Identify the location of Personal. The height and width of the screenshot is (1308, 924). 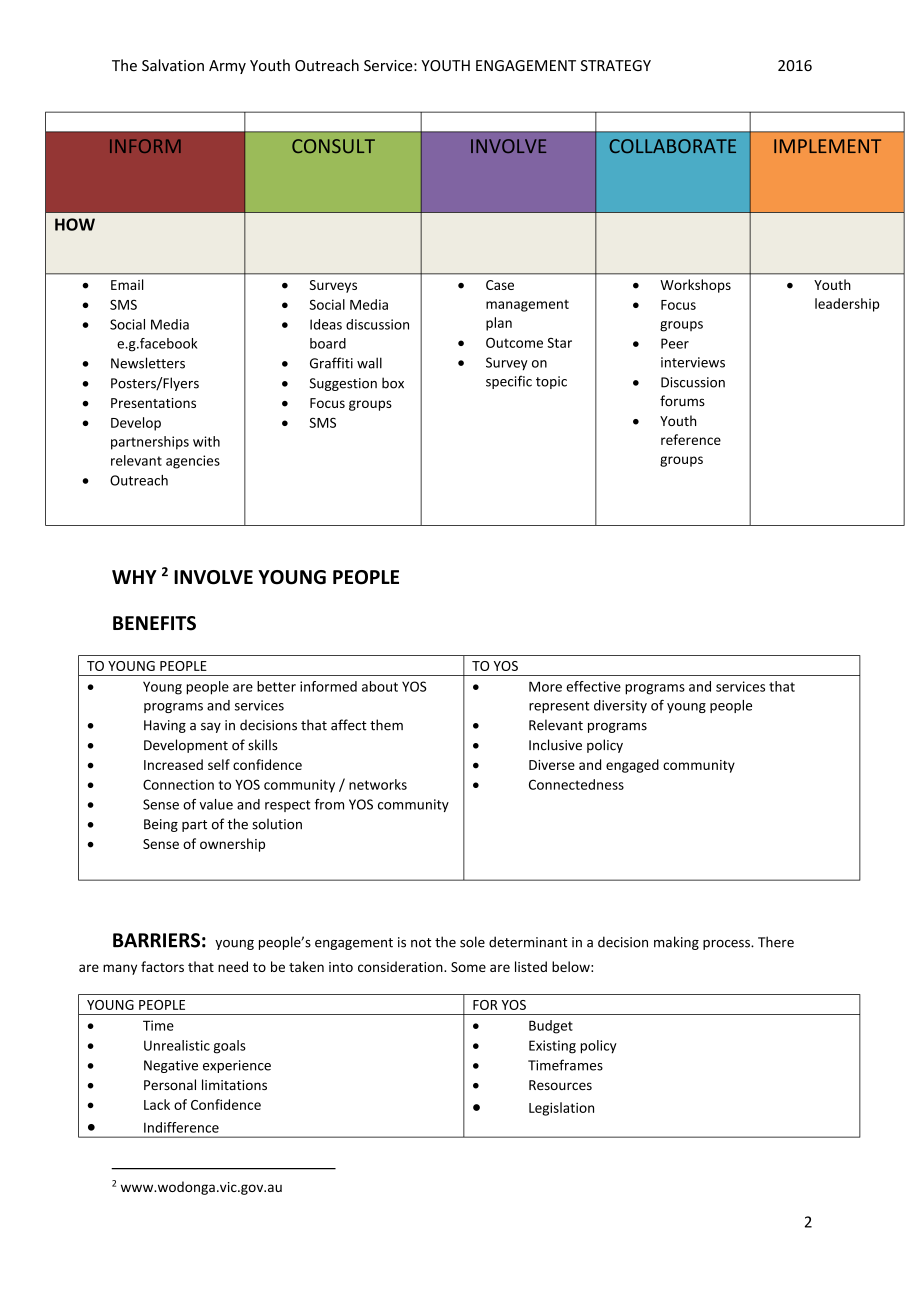
(170, 1084).
